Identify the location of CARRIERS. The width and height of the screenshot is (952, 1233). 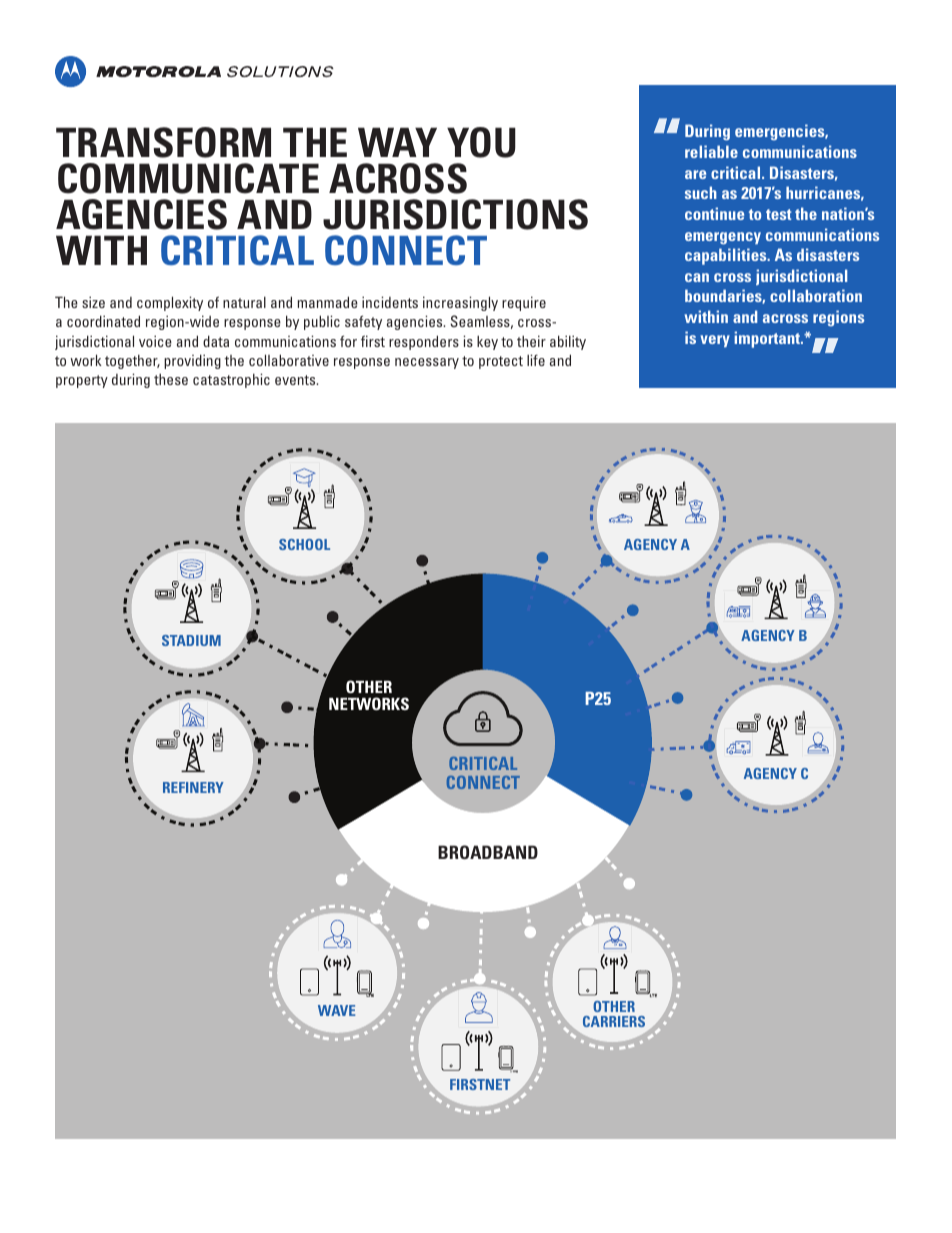
(614, 1021).
